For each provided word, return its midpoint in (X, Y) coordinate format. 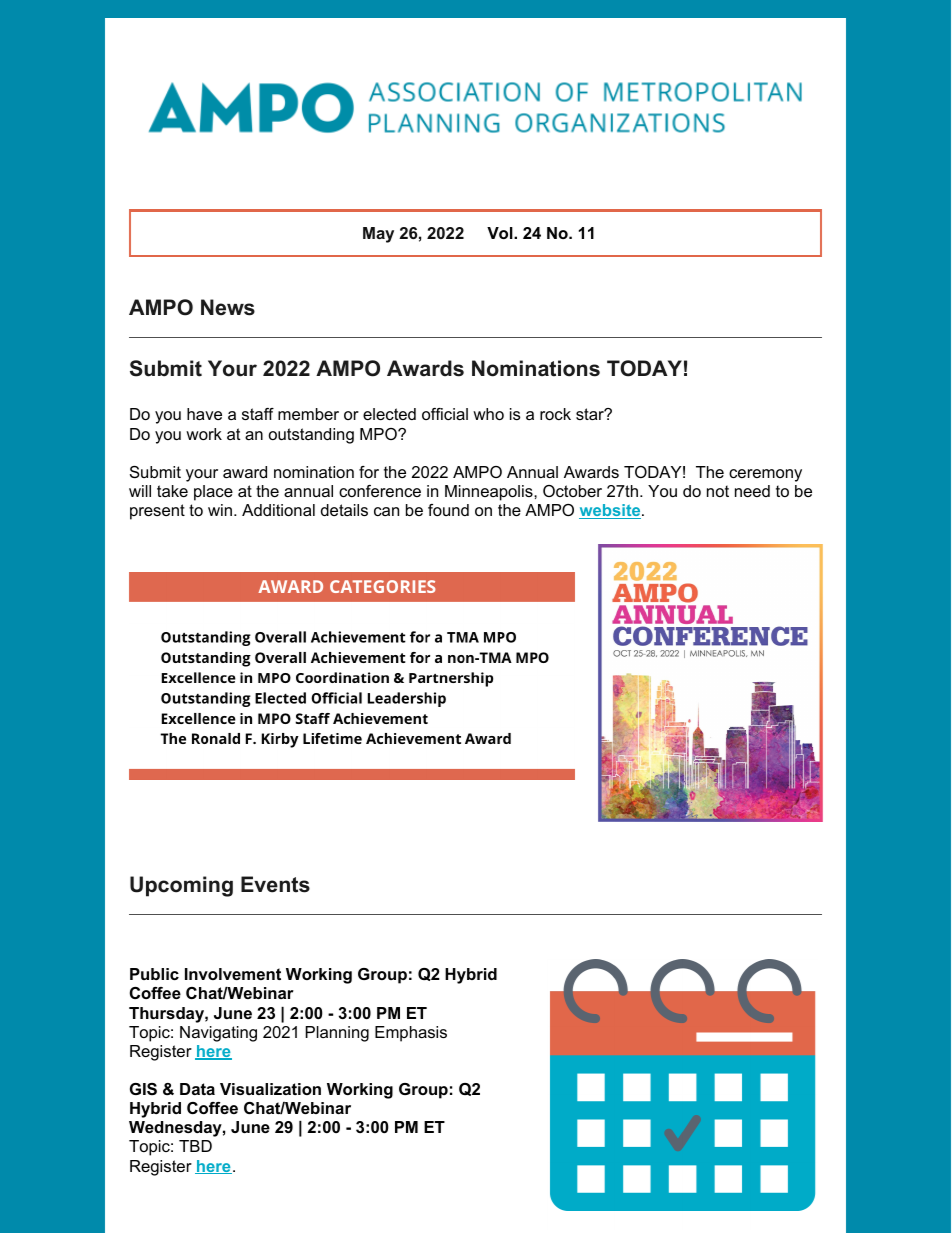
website (611, 511)
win (220, 510)
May (378, 235)
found (448, 510)
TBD (195, 1146)
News (228, 307)
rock (555, 414)
